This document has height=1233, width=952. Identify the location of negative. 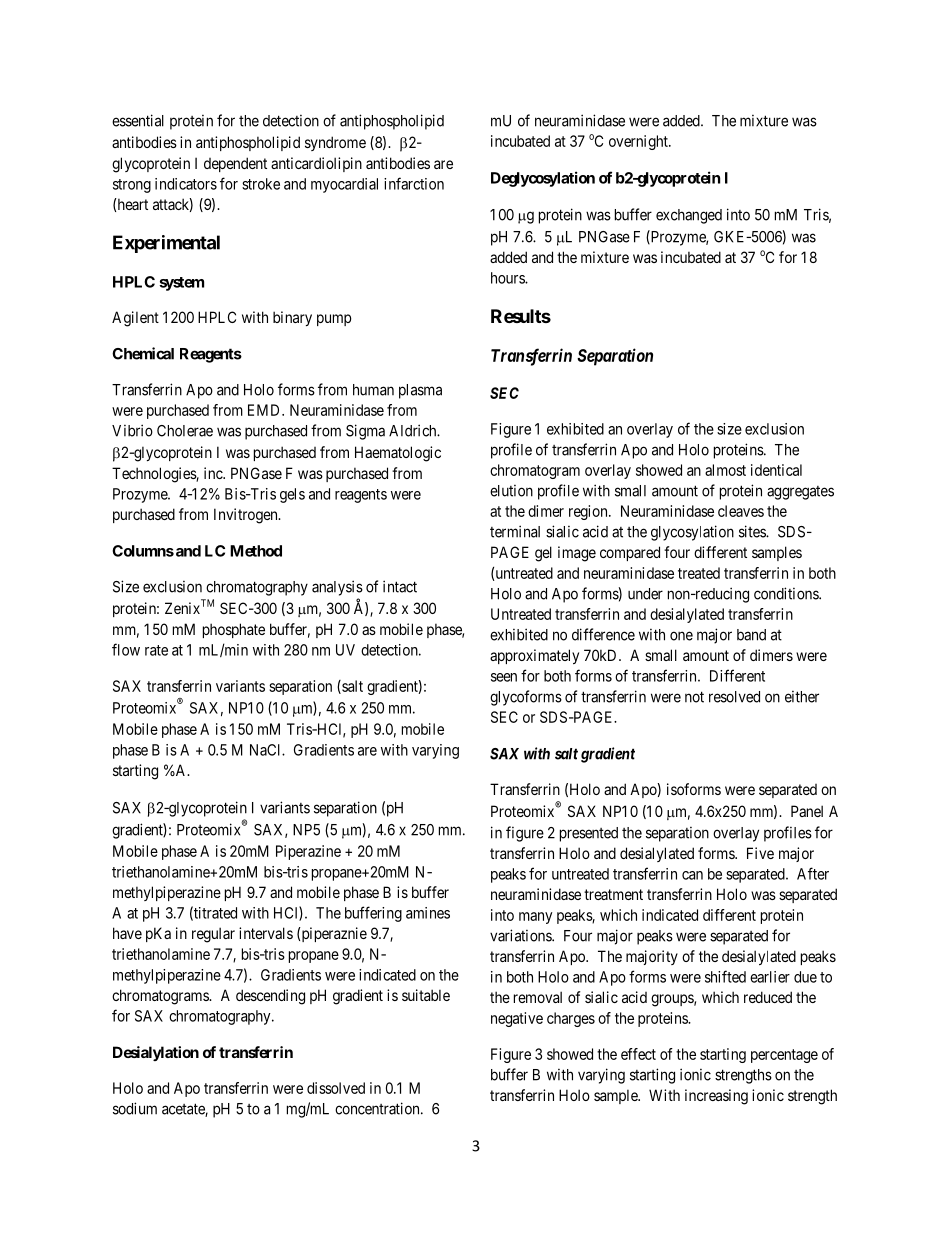
(517, 1019).
